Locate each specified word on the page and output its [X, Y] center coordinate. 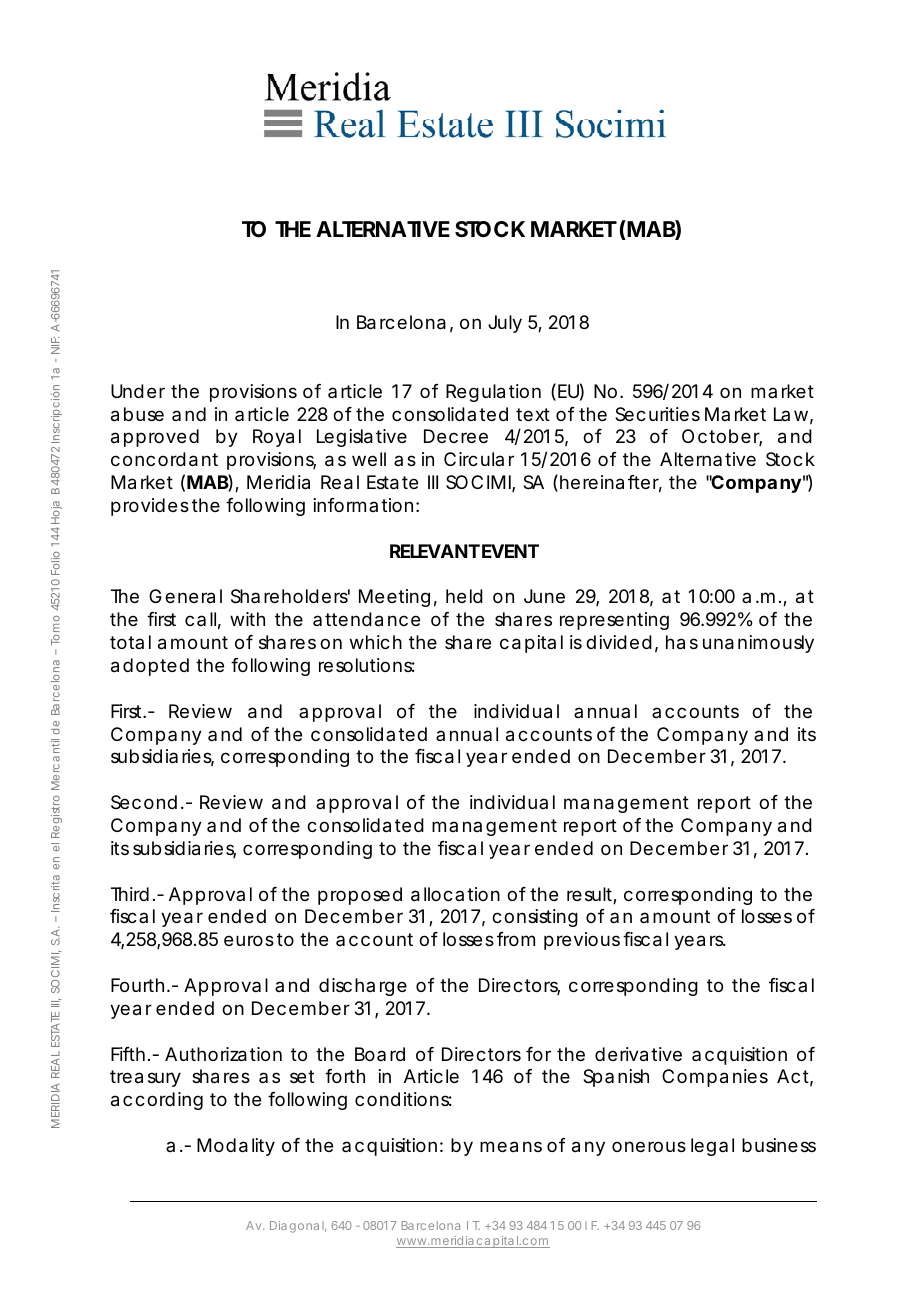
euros [249, 940]
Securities [657, 414]
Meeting [394, 598]
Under [138, 391]
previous [582, 941]
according [157, 1101]
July [505, 324]
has [682, 642]
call [200, 619]
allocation [455, 894]
